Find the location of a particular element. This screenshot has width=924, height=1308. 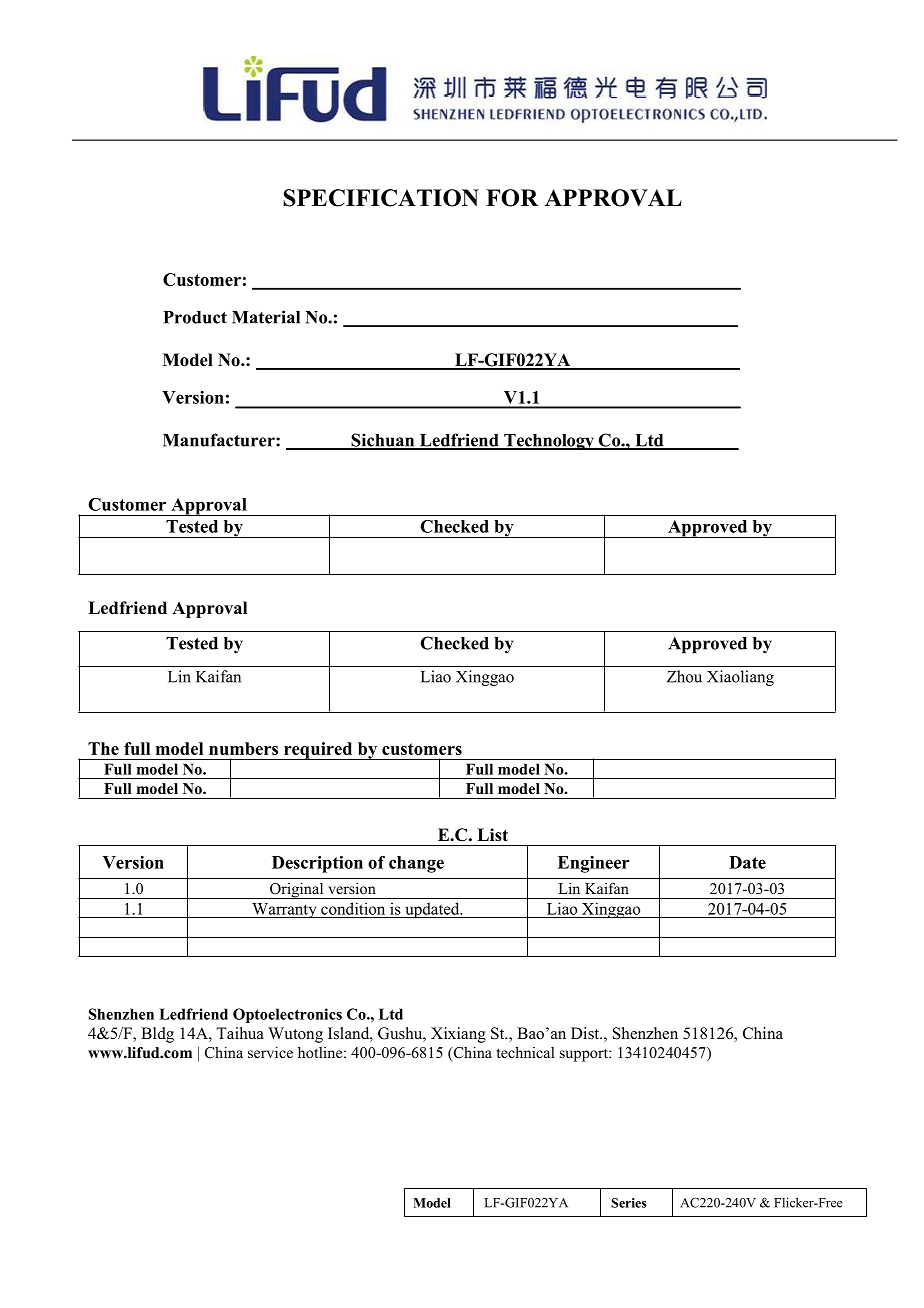

Xixiang is located at coordinates (458, 1035).
